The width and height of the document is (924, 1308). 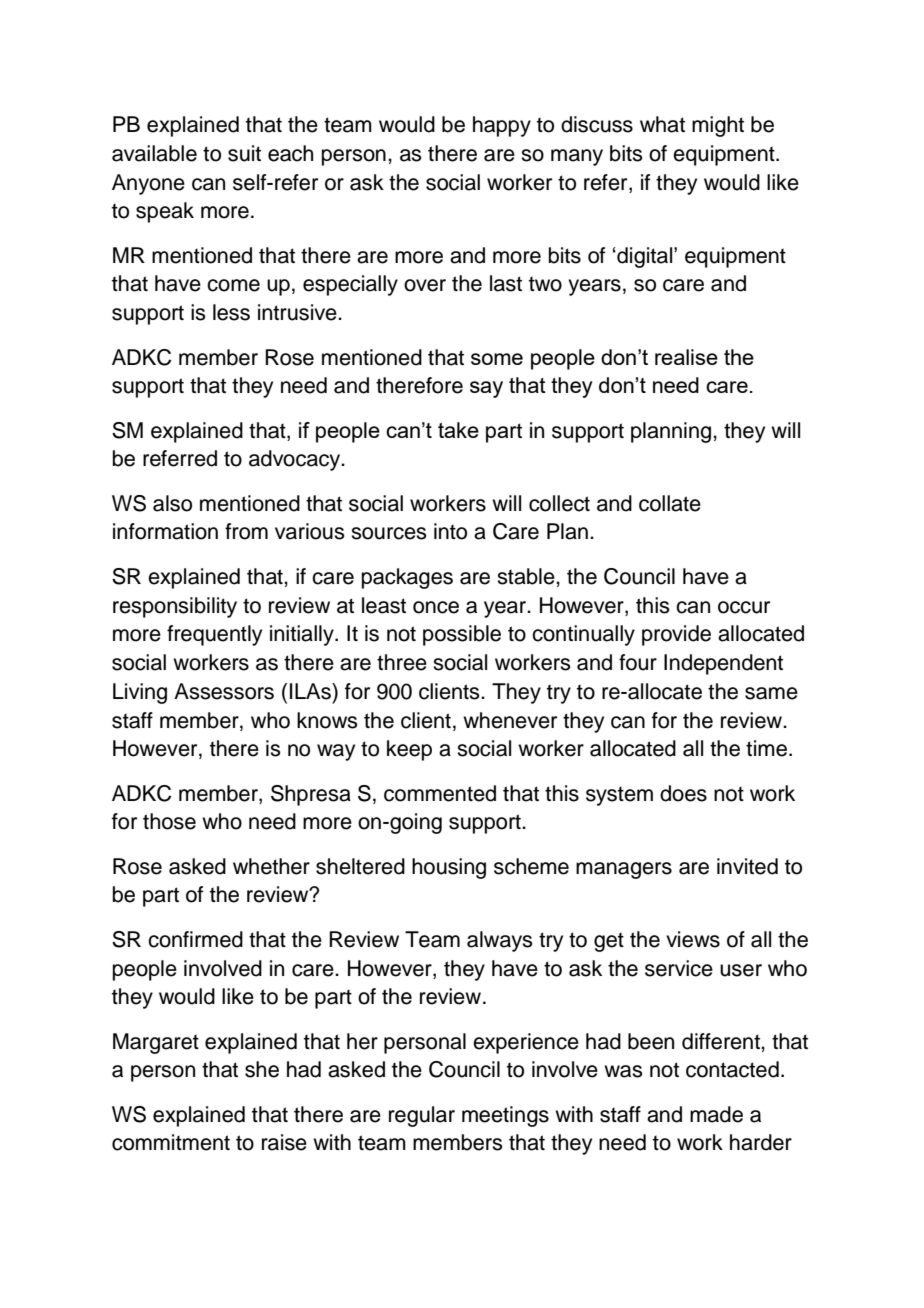 What do you see at coordinates (462, 635) in the document?
I see `possible` at bounding box center [462, 635].
